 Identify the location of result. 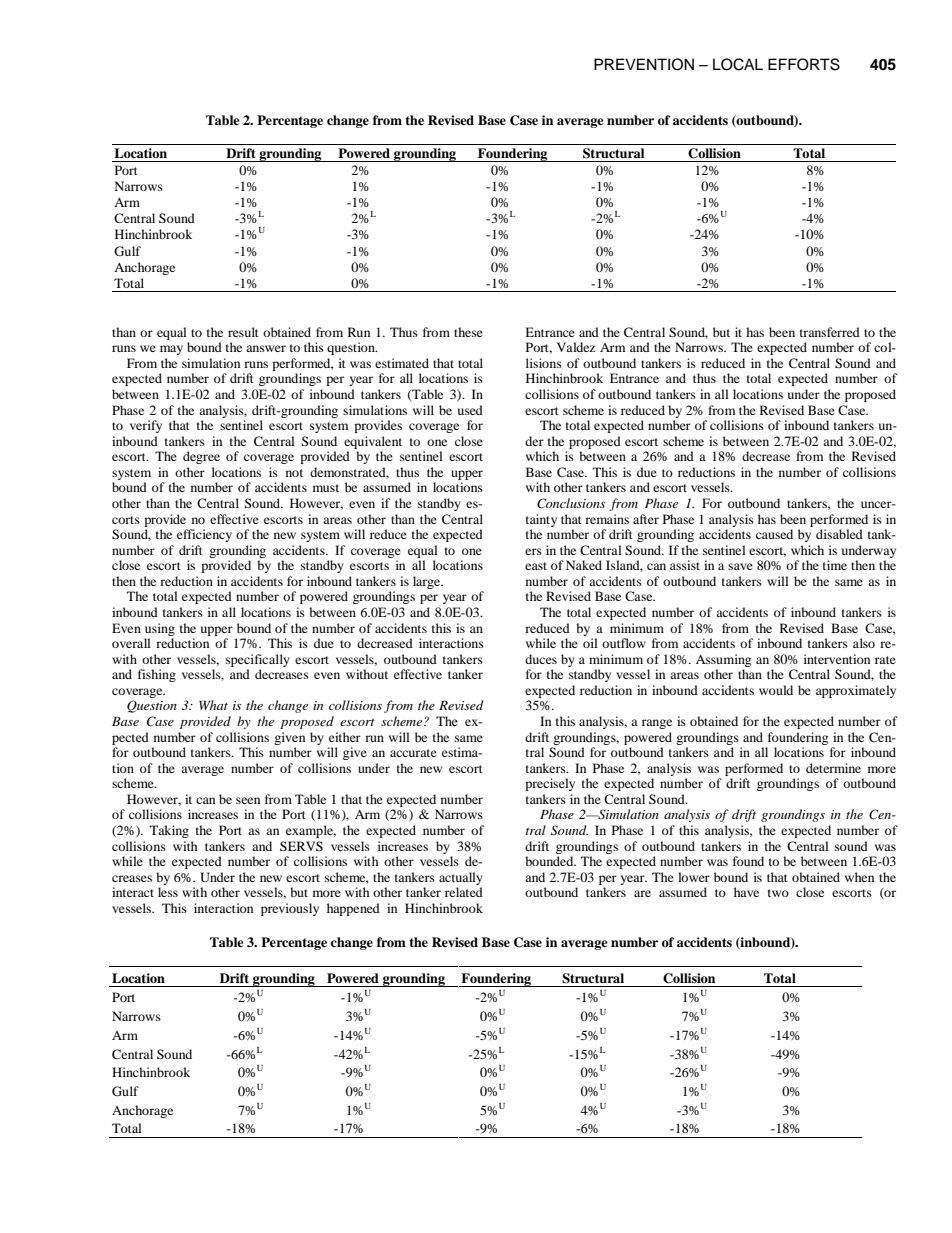
(243, 332).
